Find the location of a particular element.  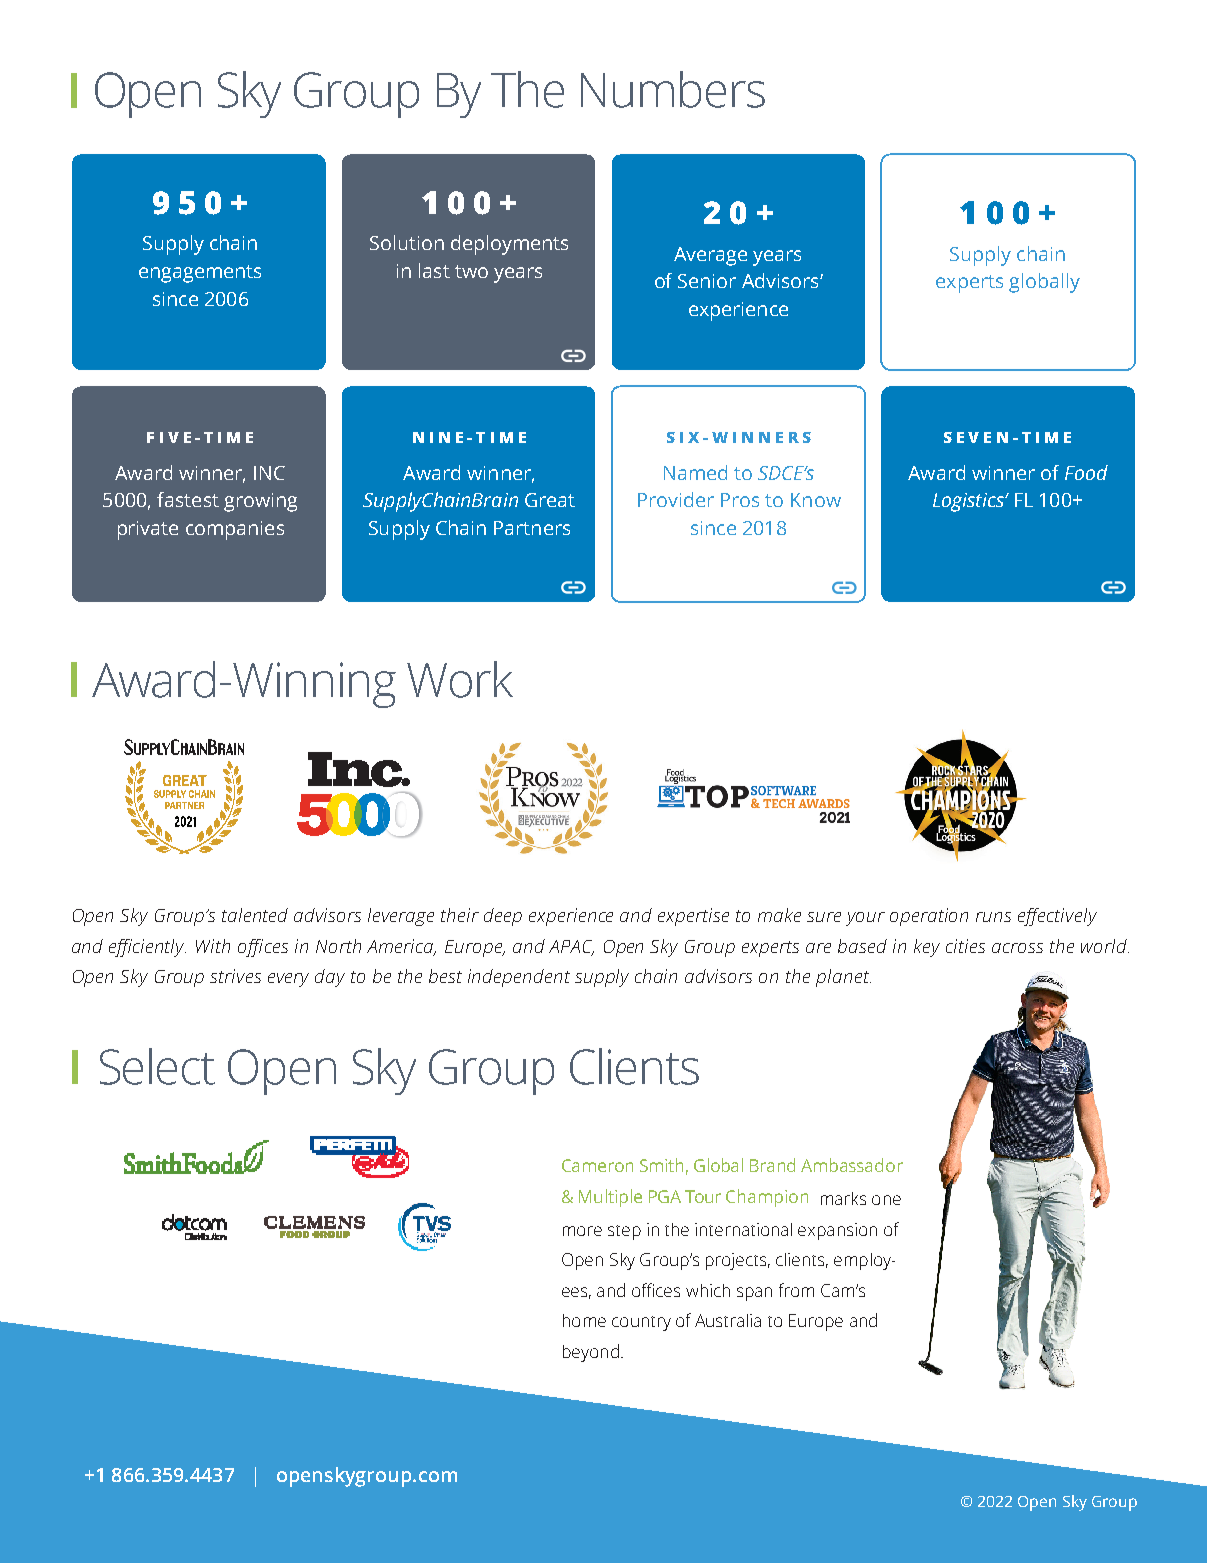

Ambassador is located at coordinates (852, 1165).
